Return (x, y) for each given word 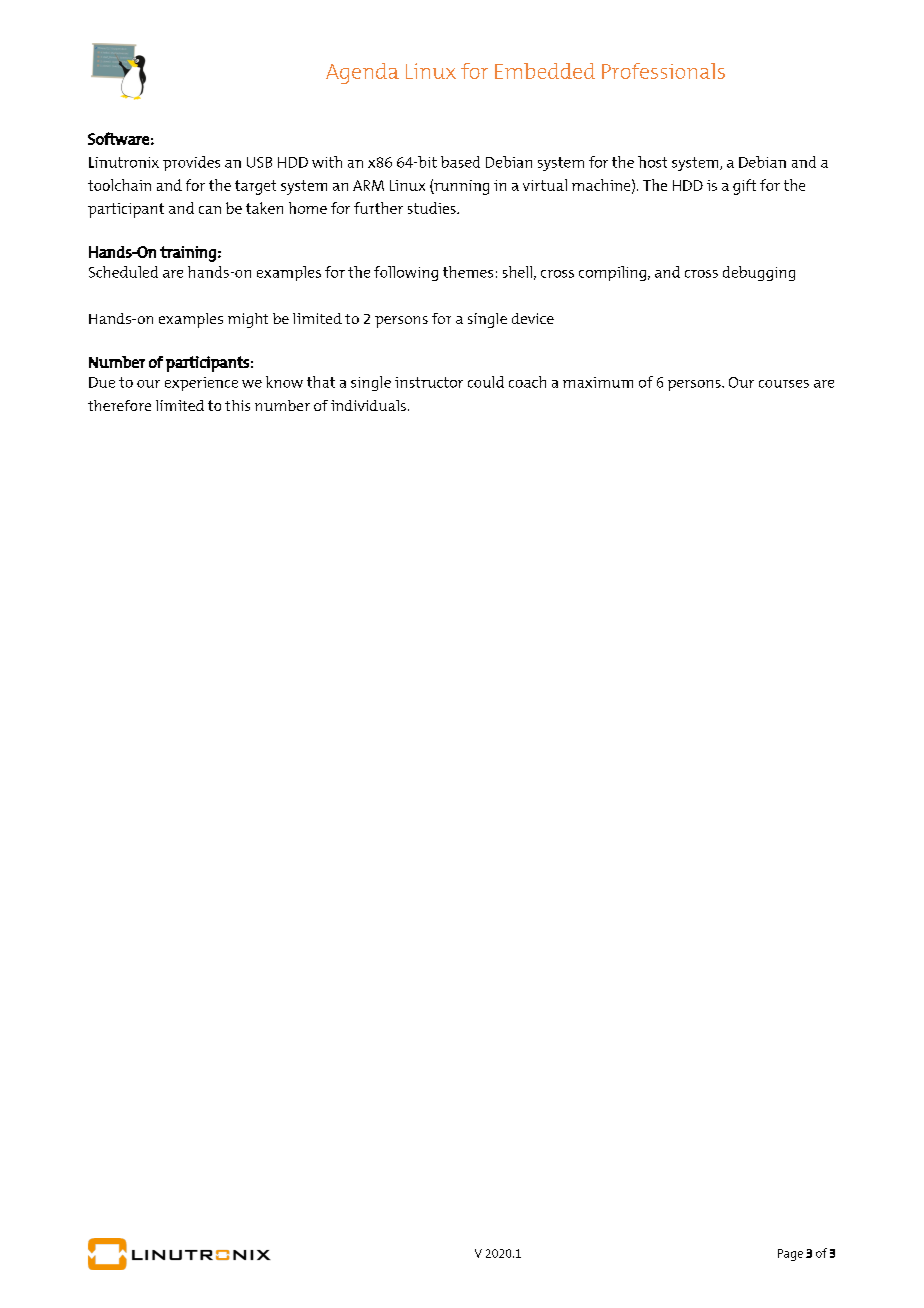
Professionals (663, 71)
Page (790, 1255)
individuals (368, 405)
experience (201, 384)
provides (191, 163)
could (486, 382)
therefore (119, 405)
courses (784, 384)
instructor (429, 382)
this (237, 405)
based (460, 162)
